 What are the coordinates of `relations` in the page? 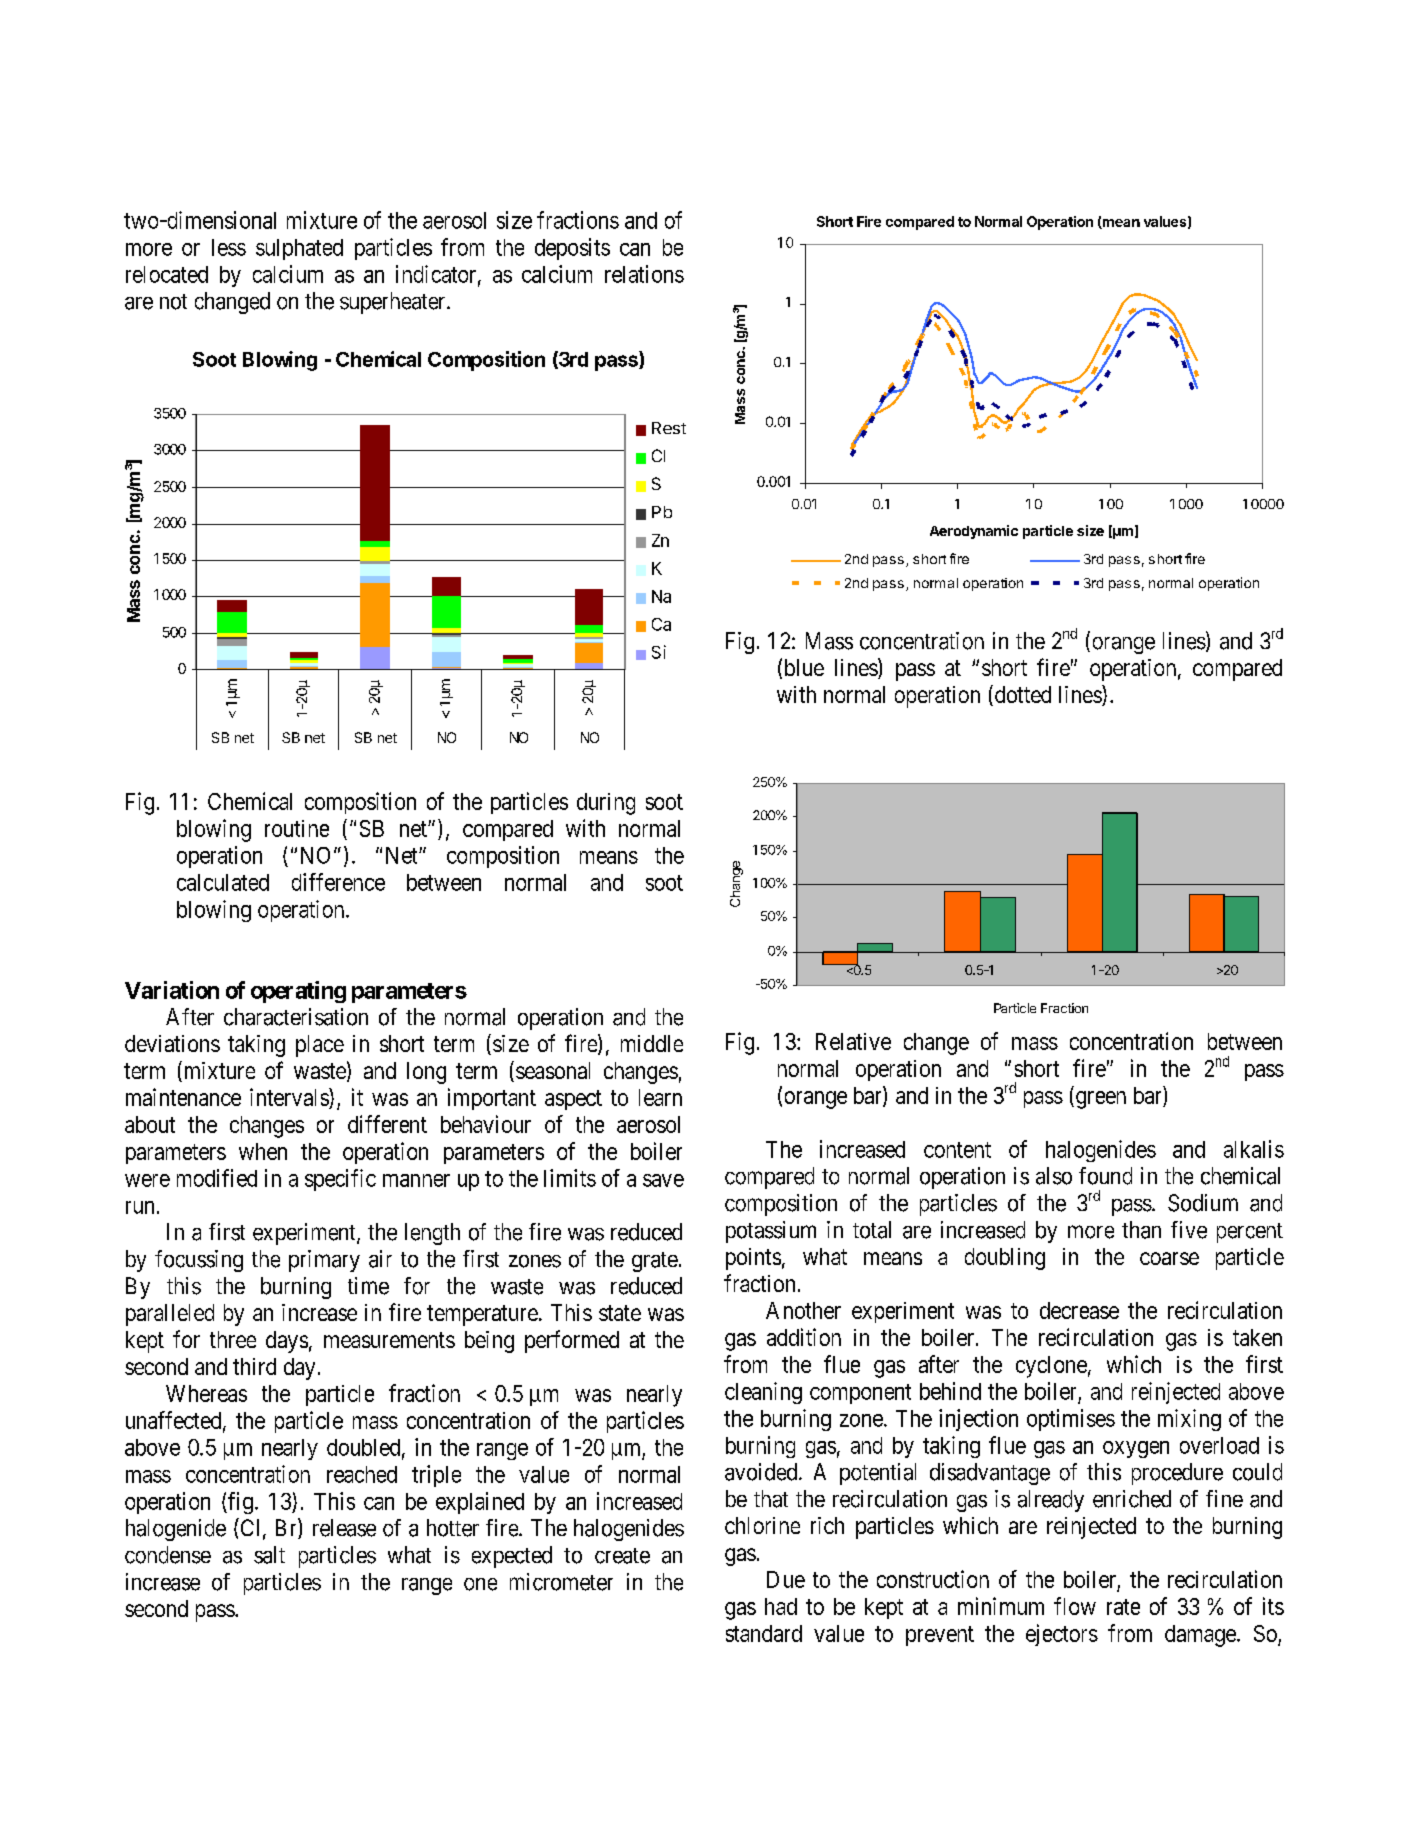 It's located at (644, 274).
